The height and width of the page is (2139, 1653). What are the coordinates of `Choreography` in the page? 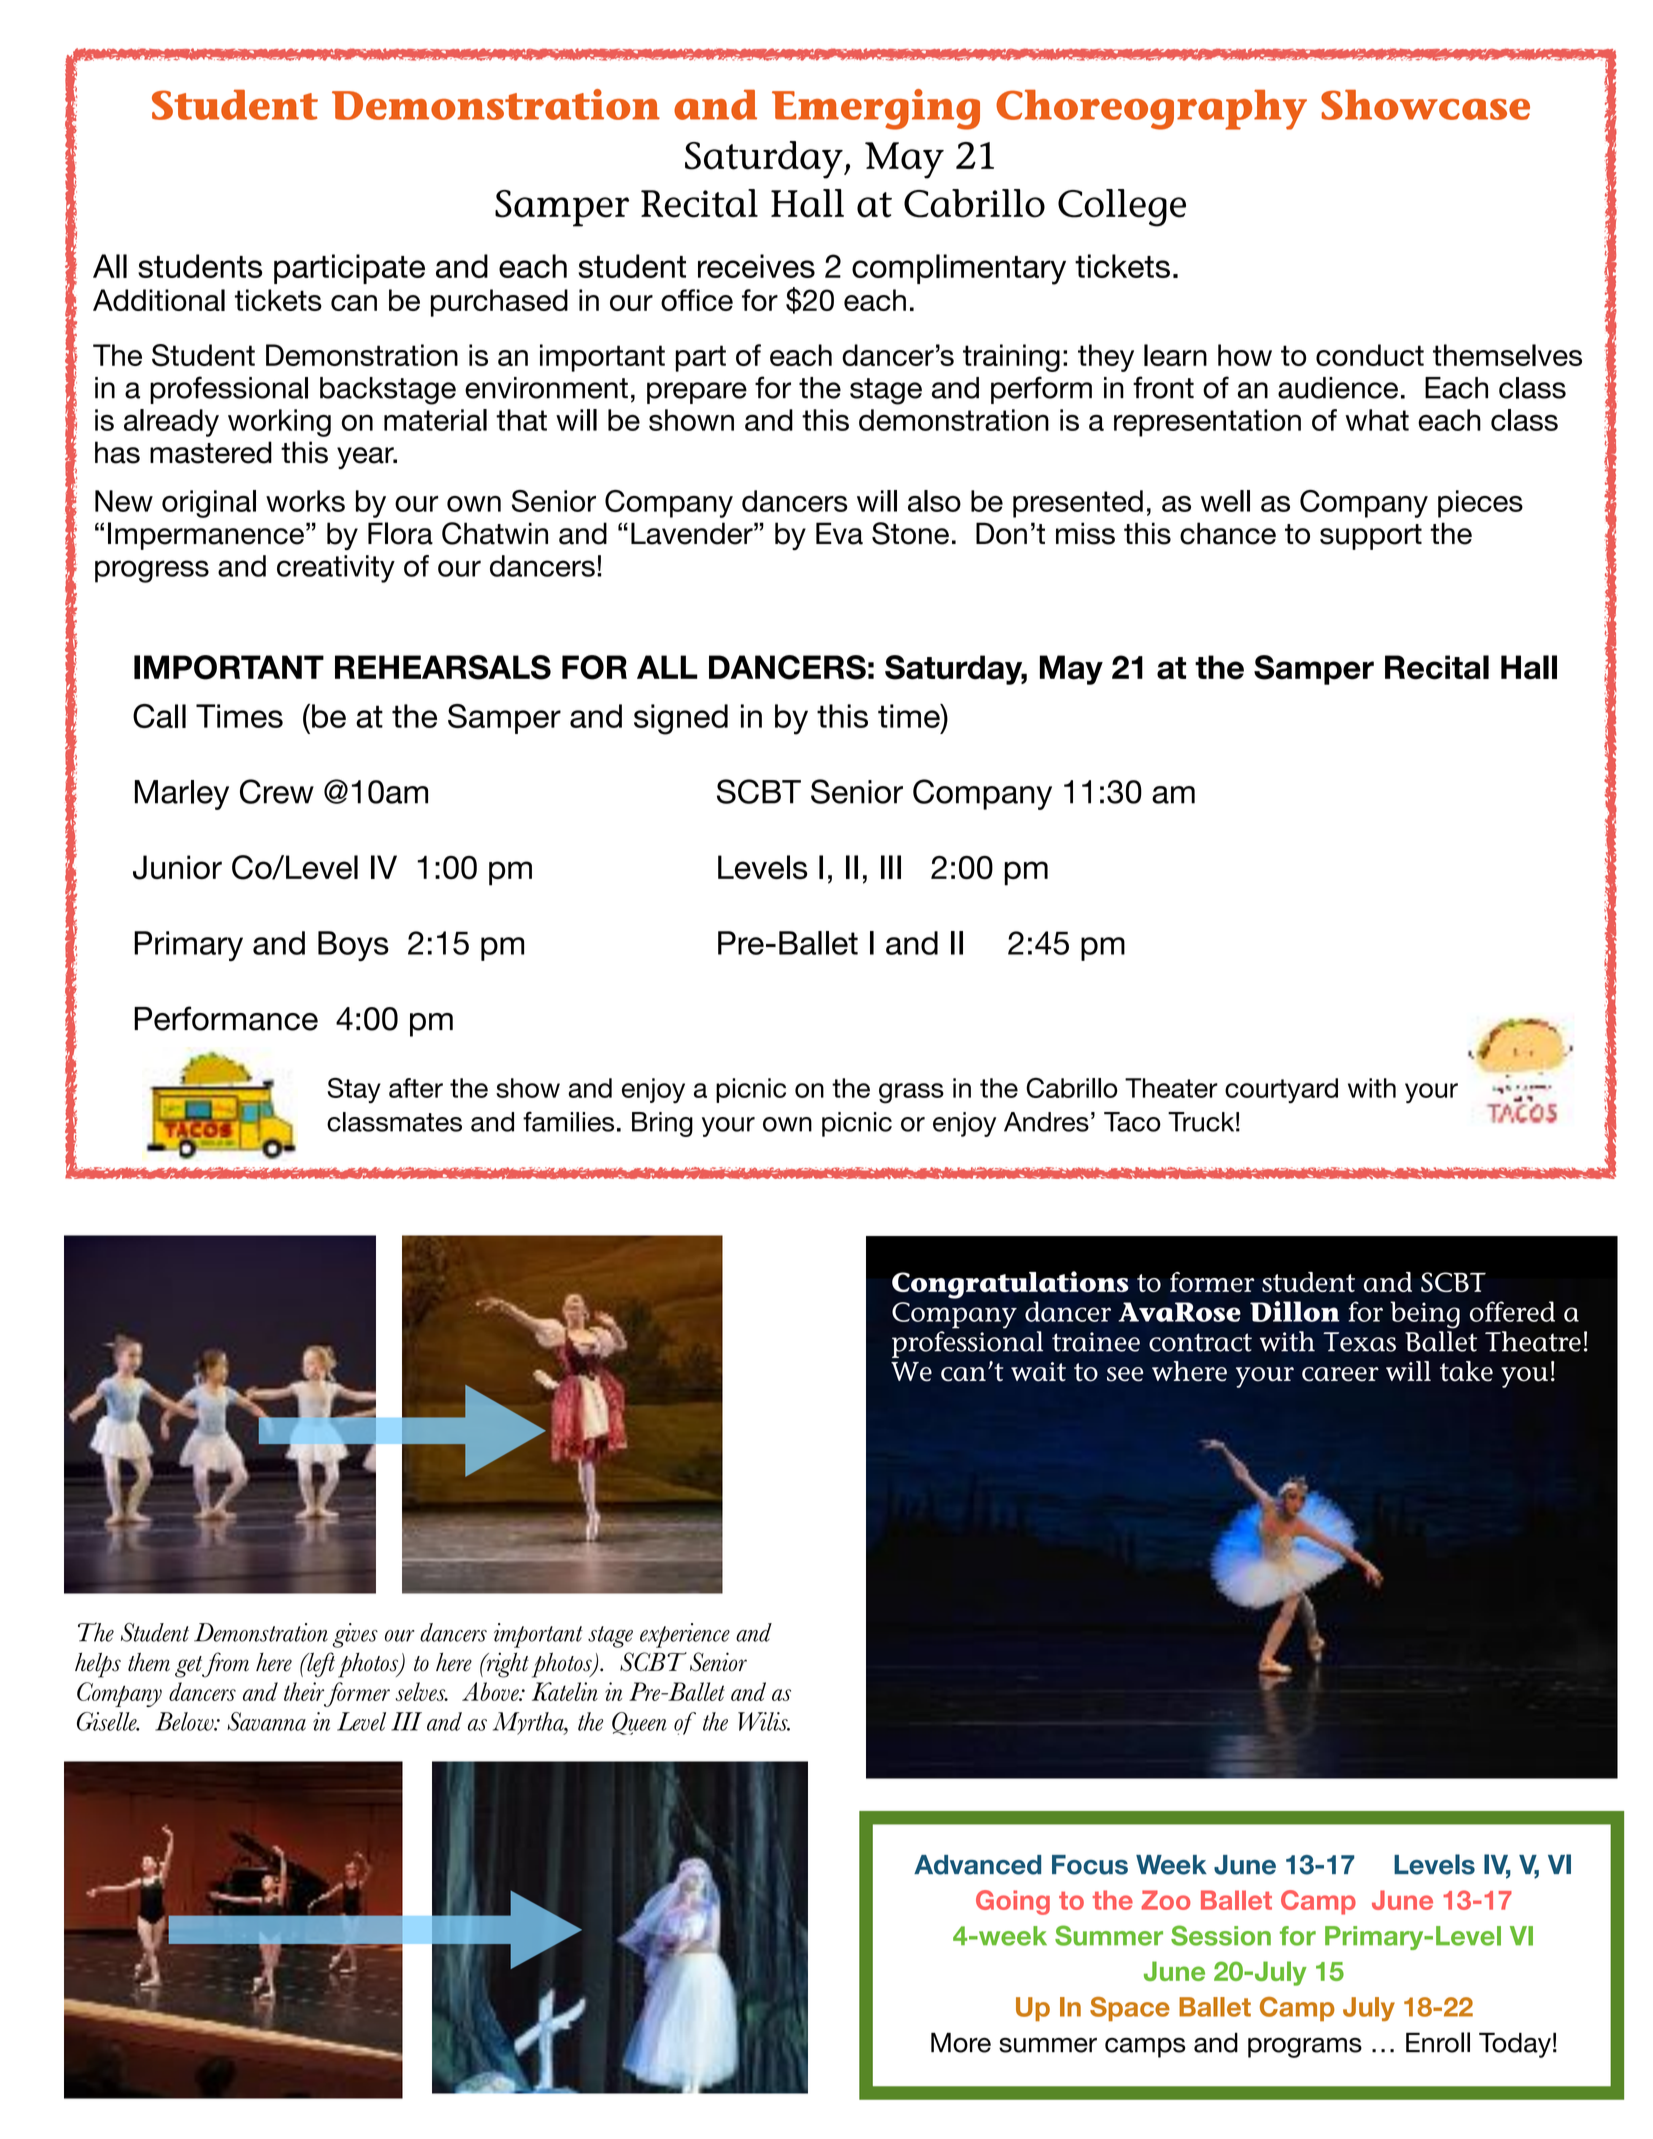 It's located at (1151, 109).
